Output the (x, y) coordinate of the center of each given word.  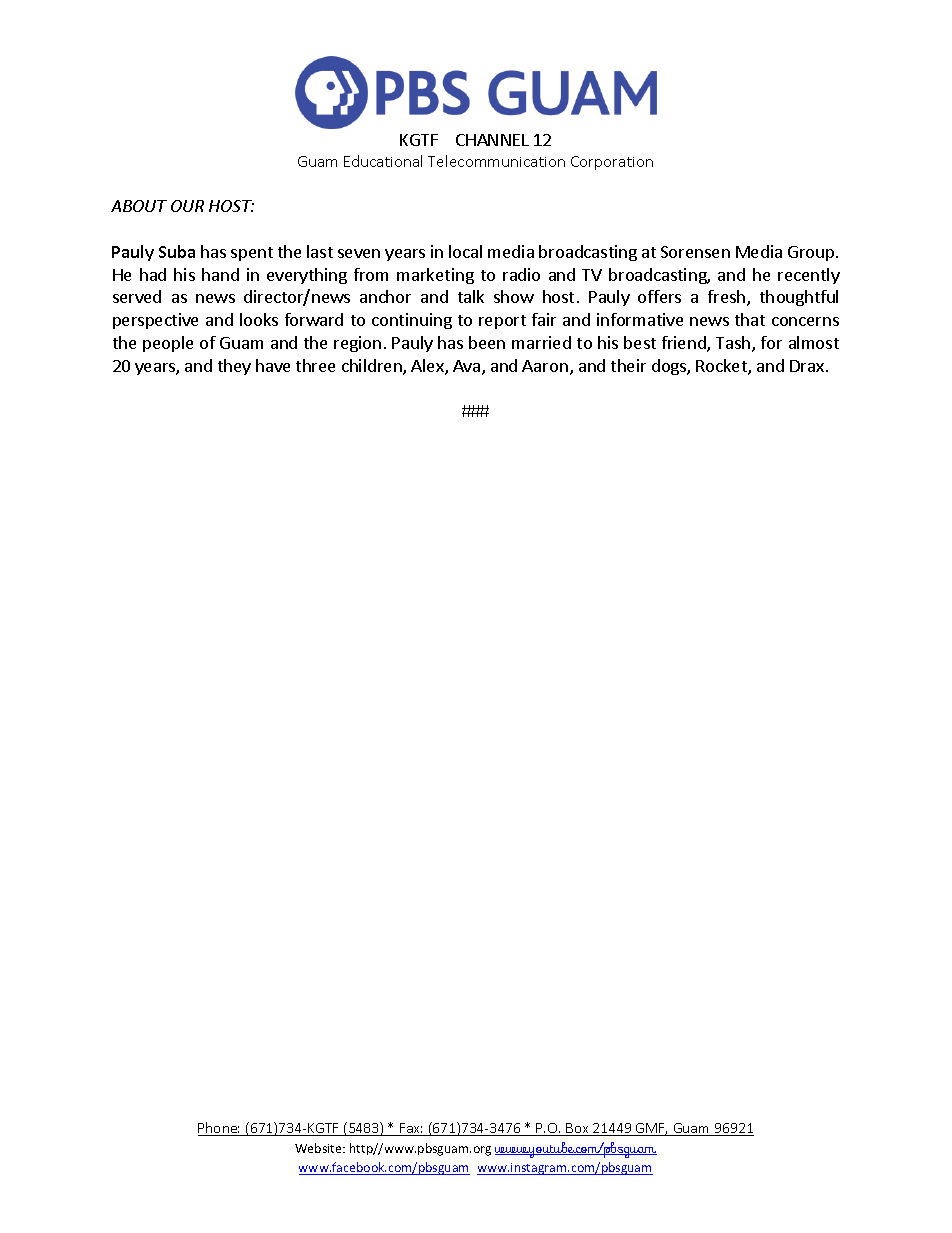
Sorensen (695, 252)
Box (577, 1129)
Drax (807, 366)
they (234, 367)
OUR (187, 206)
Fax (410, 1129)
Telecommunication (496, 161)
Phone (219, 1129)
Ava (466, 366)
